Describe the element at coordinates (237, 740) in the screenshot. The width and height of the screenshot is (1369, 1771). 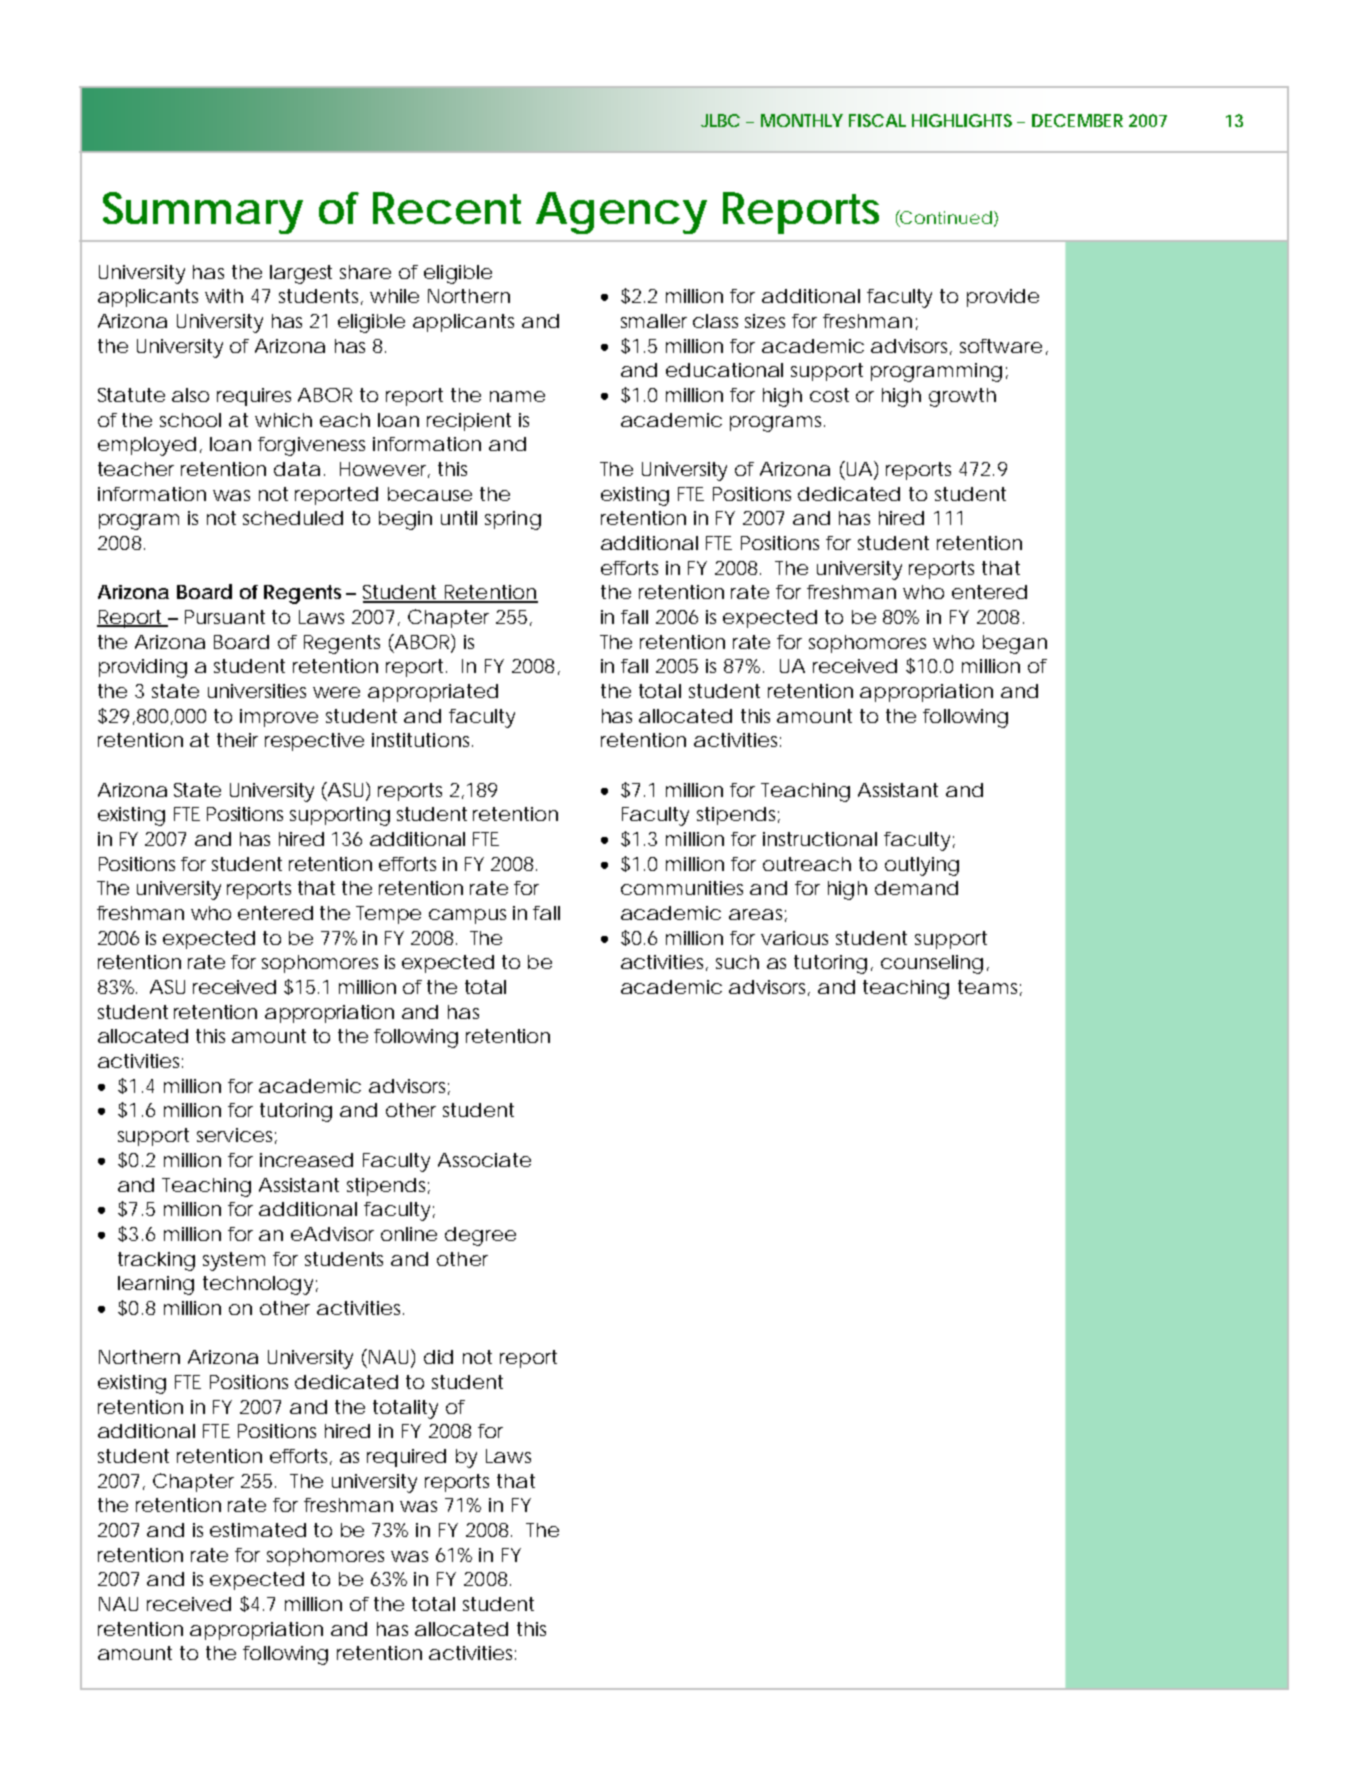
I see `their` at that location.
